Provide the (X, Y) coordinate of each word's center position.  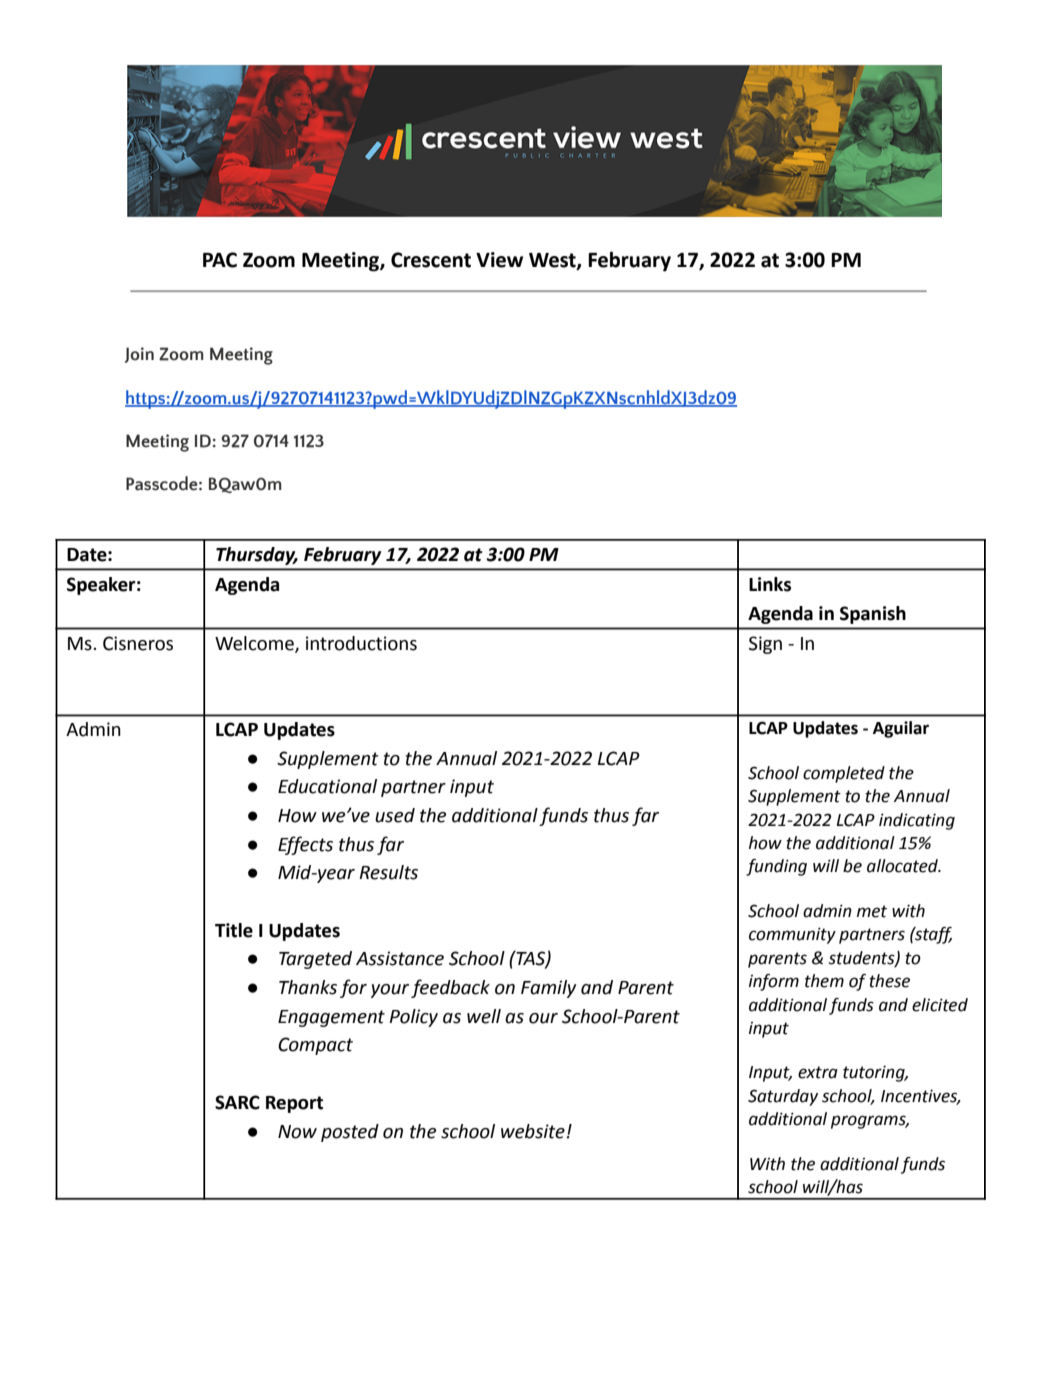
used (395, 815)
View (499, 260)
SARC (237, 1102)
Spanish (873, 615)
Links (770, 584)
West (553, 261)
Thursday (257, 556)
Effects (305, 845)
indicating (917, 821)
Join (139, 355)
